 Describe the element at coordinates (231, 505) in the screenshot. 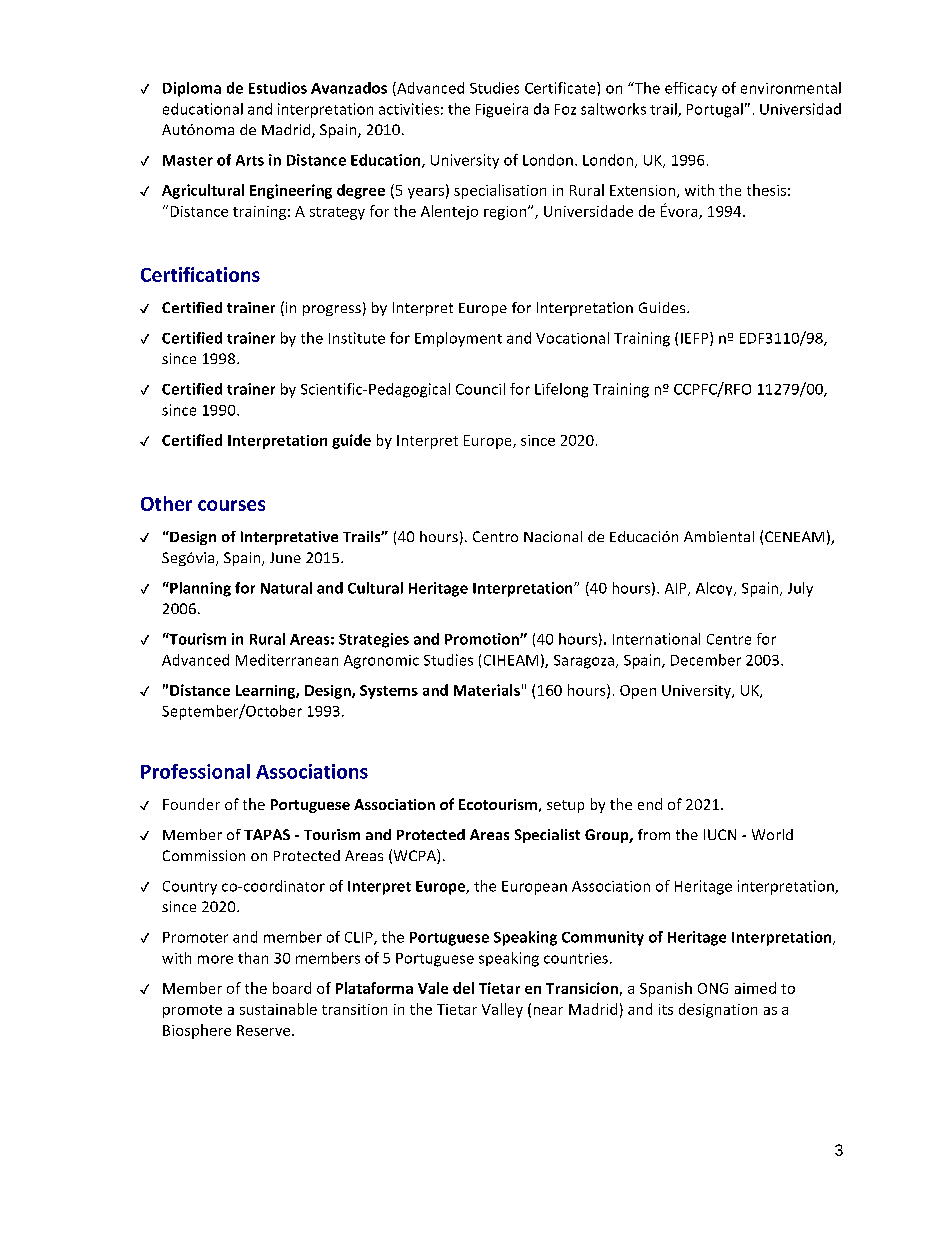

I see `courses` at that location.
